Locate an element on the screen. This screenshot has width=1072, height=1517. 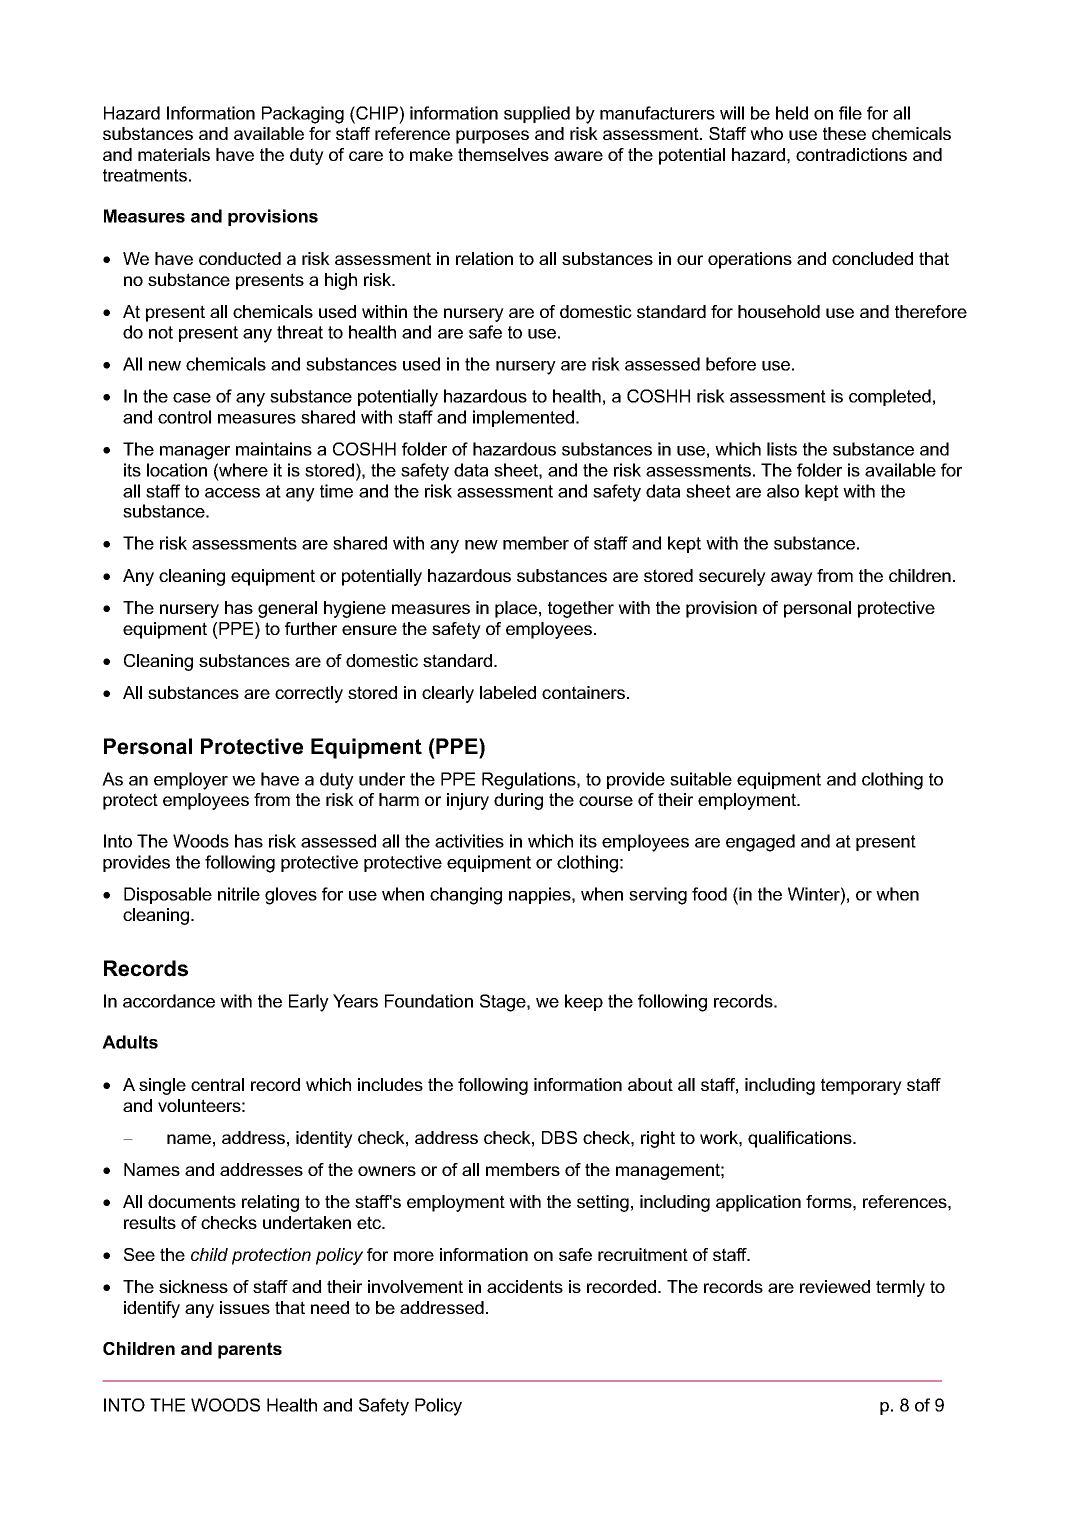
nitrile is located at coordinates (239, 894).
